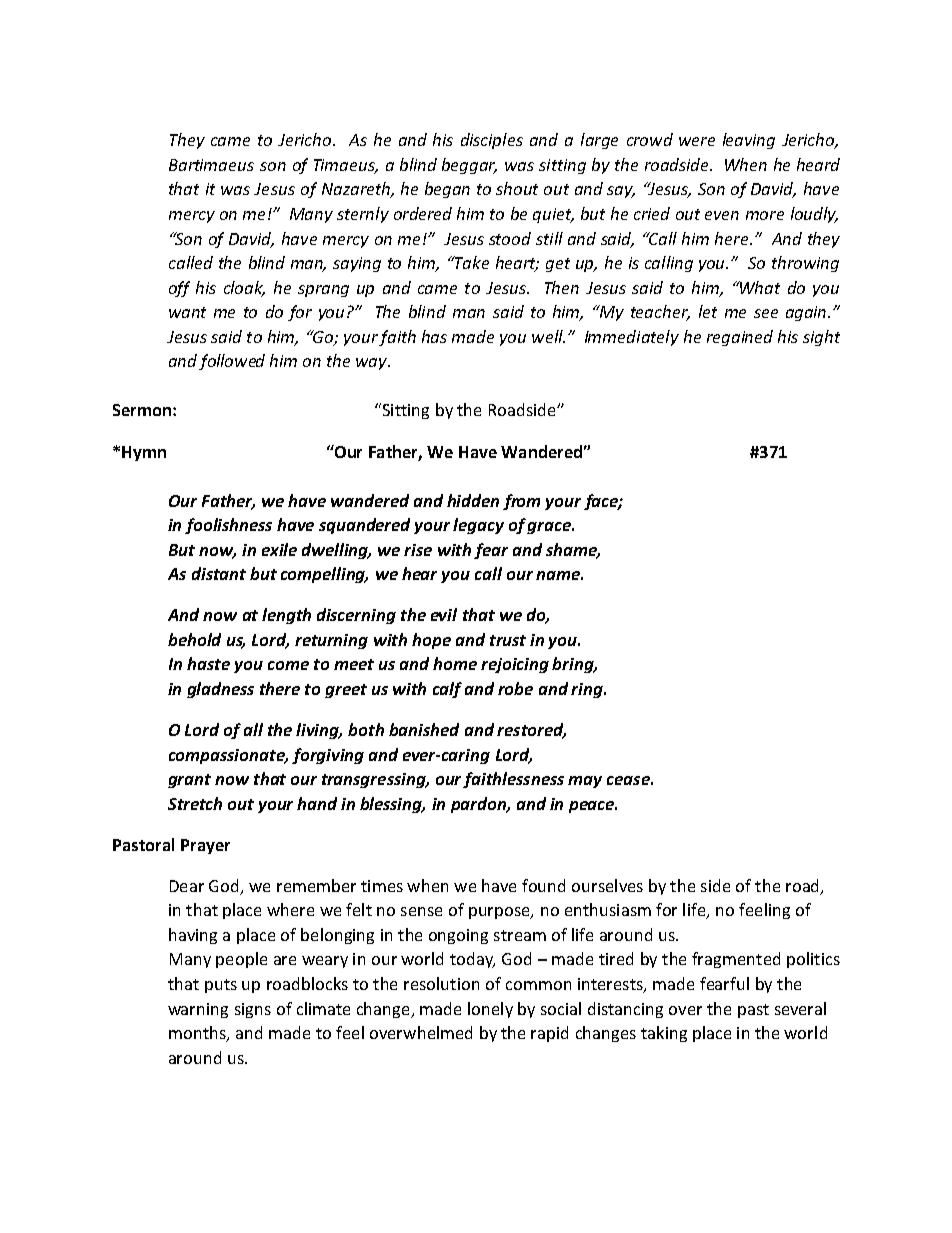 Image resolution: width=952 pixels, height=1233 pixels. Describe the element at coordinates (521, 502) in the screenshot. I see `from` at that location.
